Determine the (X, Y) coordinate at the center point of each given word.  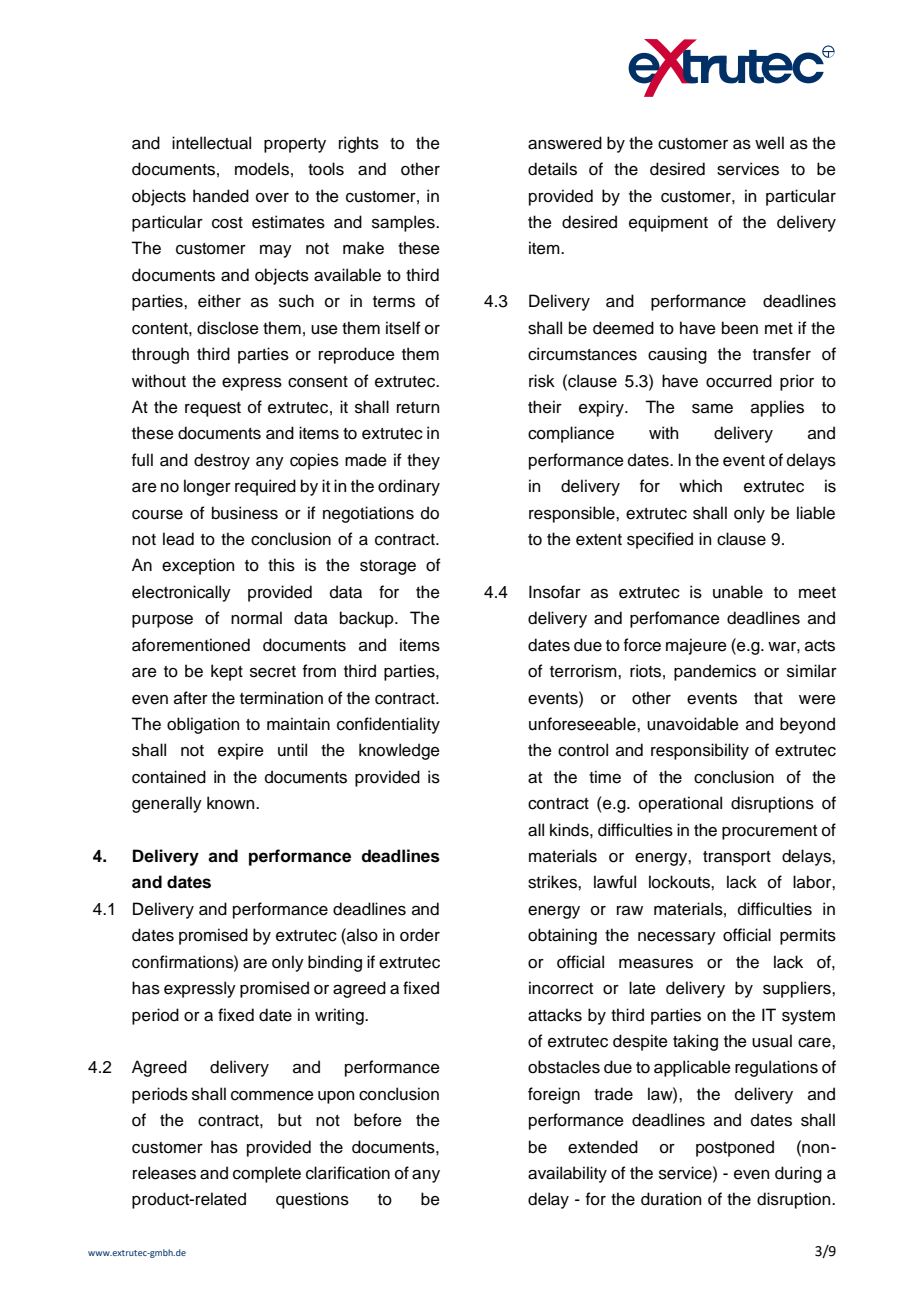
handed (221, 196)
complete (267, 1174)
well (769, 143)
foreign (554, 1095)
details (552, 169)
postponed (735, 1148)
